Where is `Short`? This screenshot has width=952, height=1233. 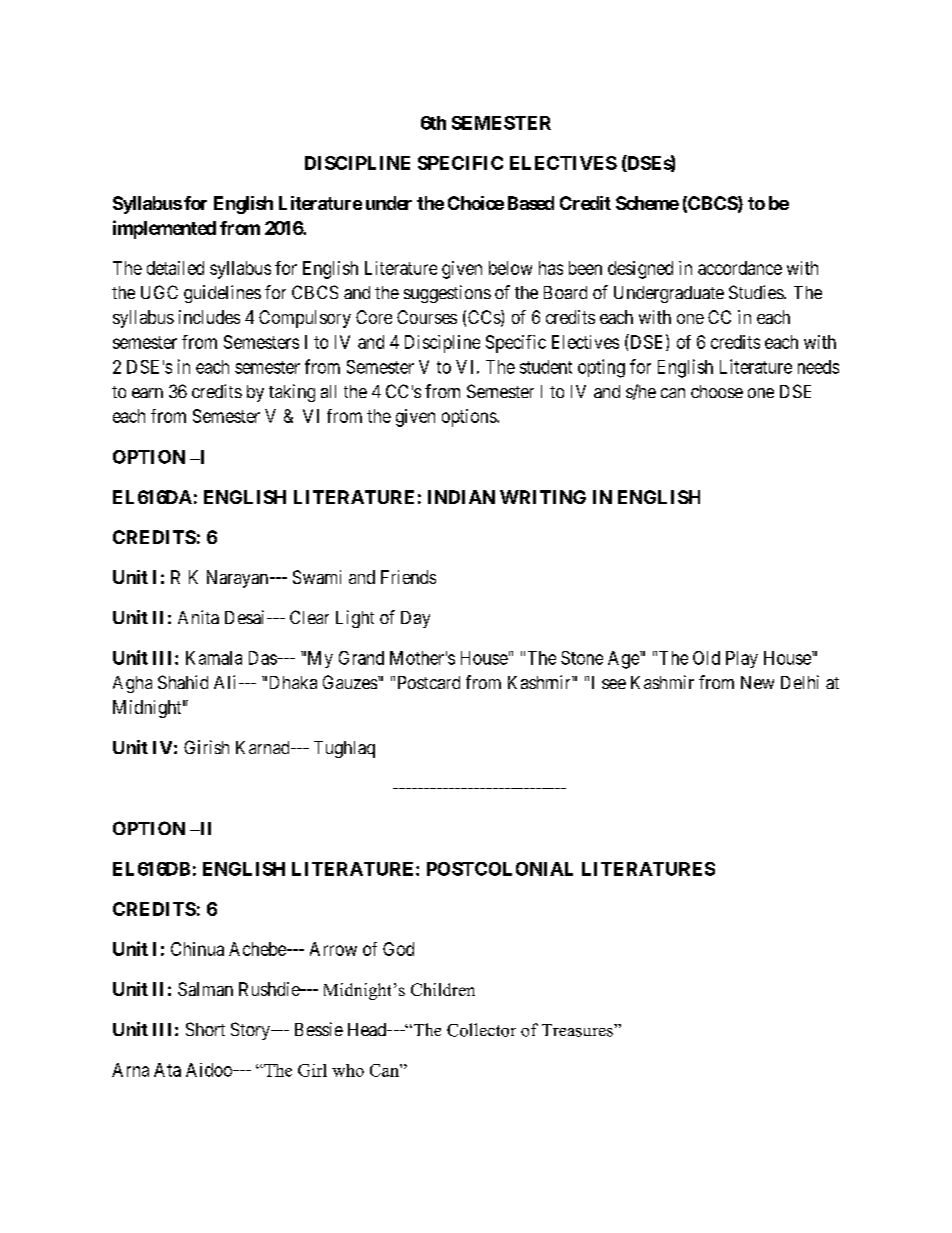
Short is located at coordinates (205, 1029).
